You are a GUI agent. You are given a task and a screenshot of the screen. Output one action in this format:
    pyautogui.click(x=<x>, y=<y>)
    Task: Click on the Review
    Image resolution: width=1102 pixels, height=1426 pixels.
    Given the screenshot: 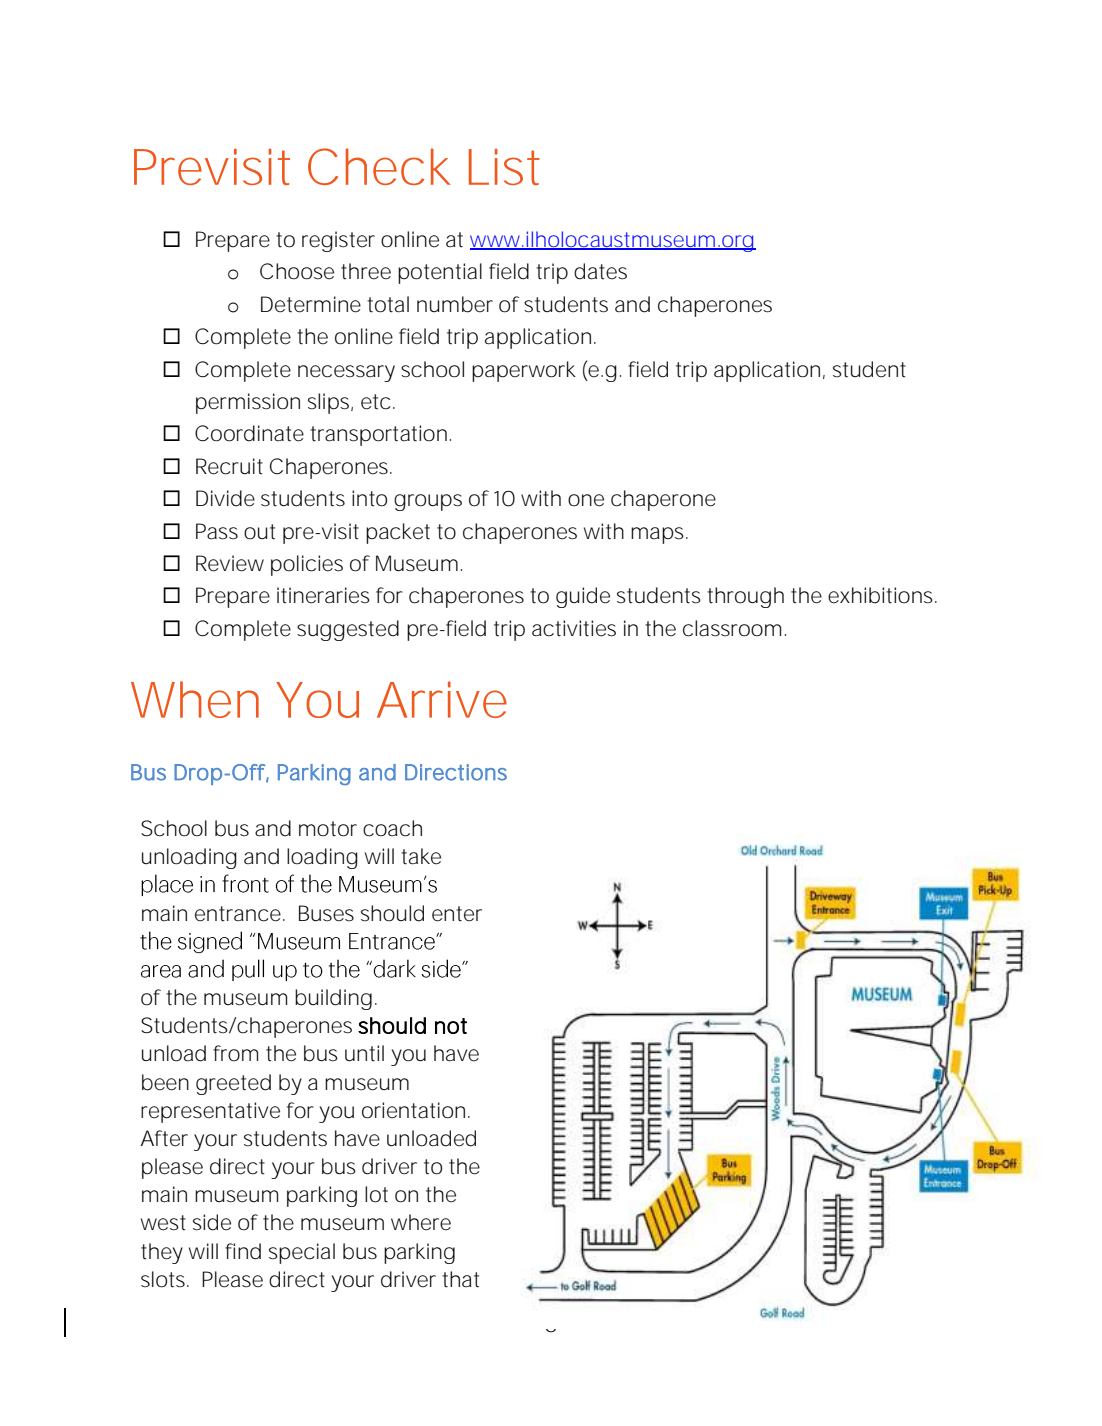 What is the action you would take?
    pyautogui.click(x=230, y=563)
